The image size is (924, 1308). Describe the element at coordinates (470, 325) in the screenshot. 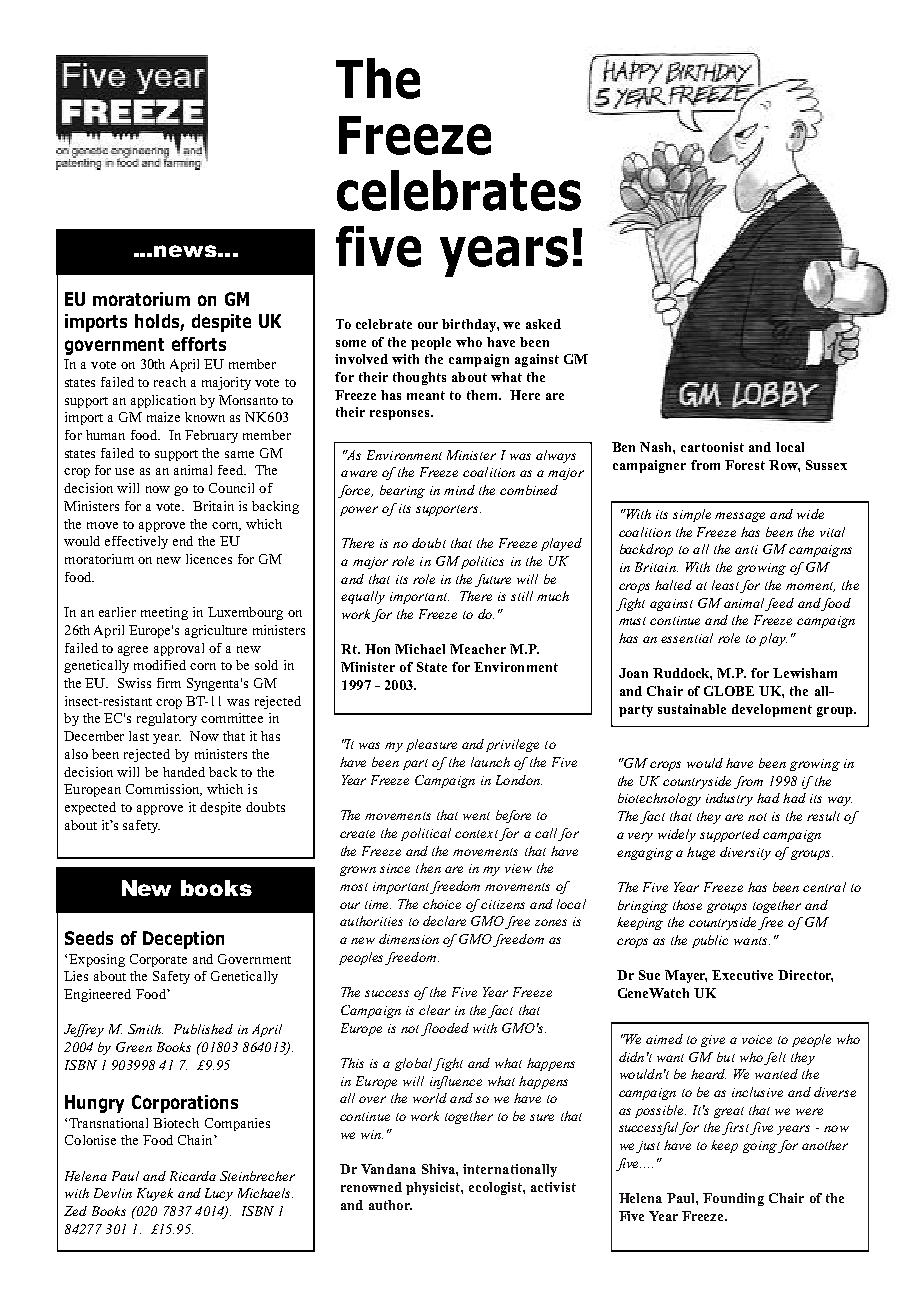

I see `birthday` at that location.
